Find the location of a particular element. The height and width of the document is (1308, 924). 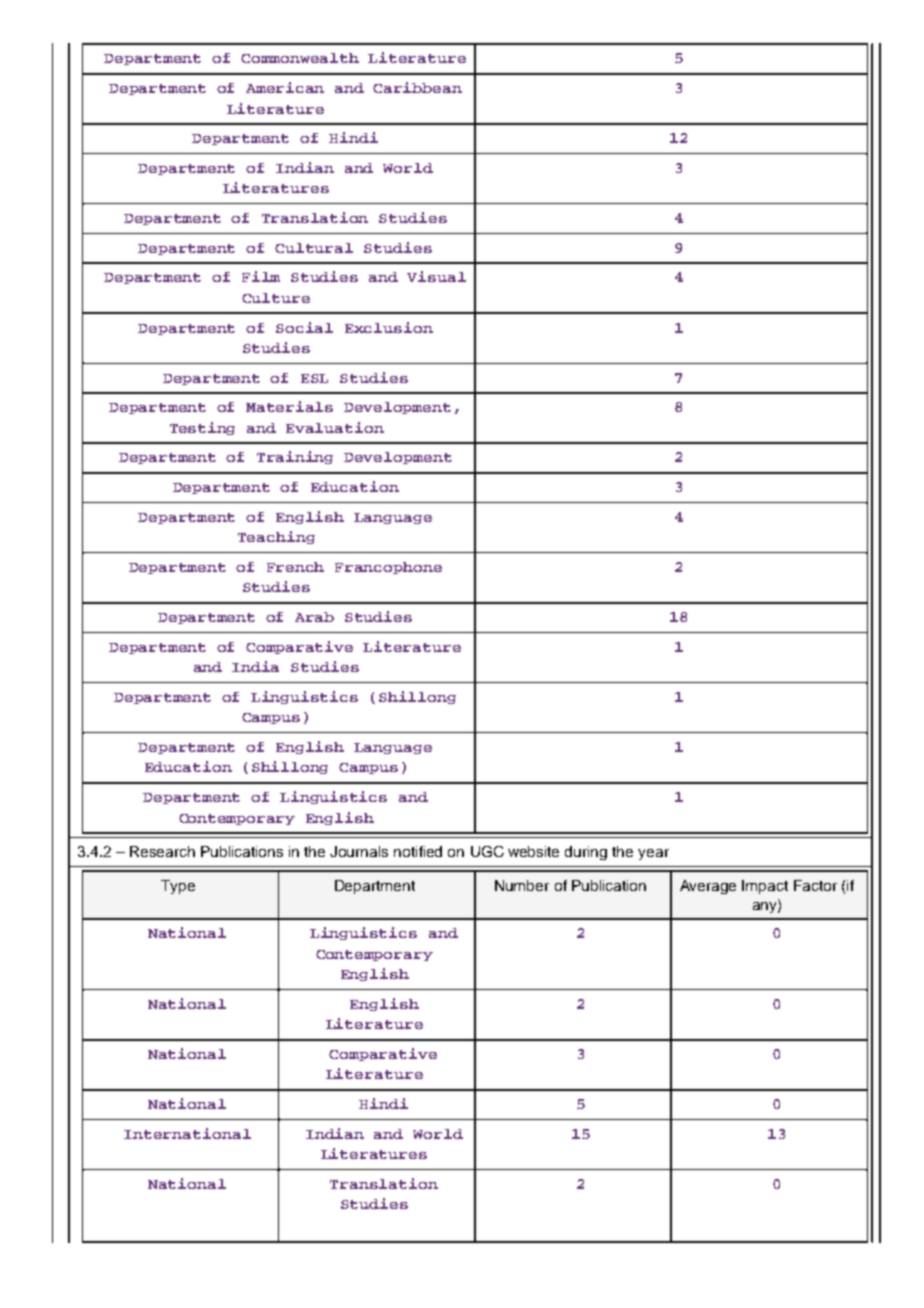

Evaluation is located at coordinates (335, 427).
